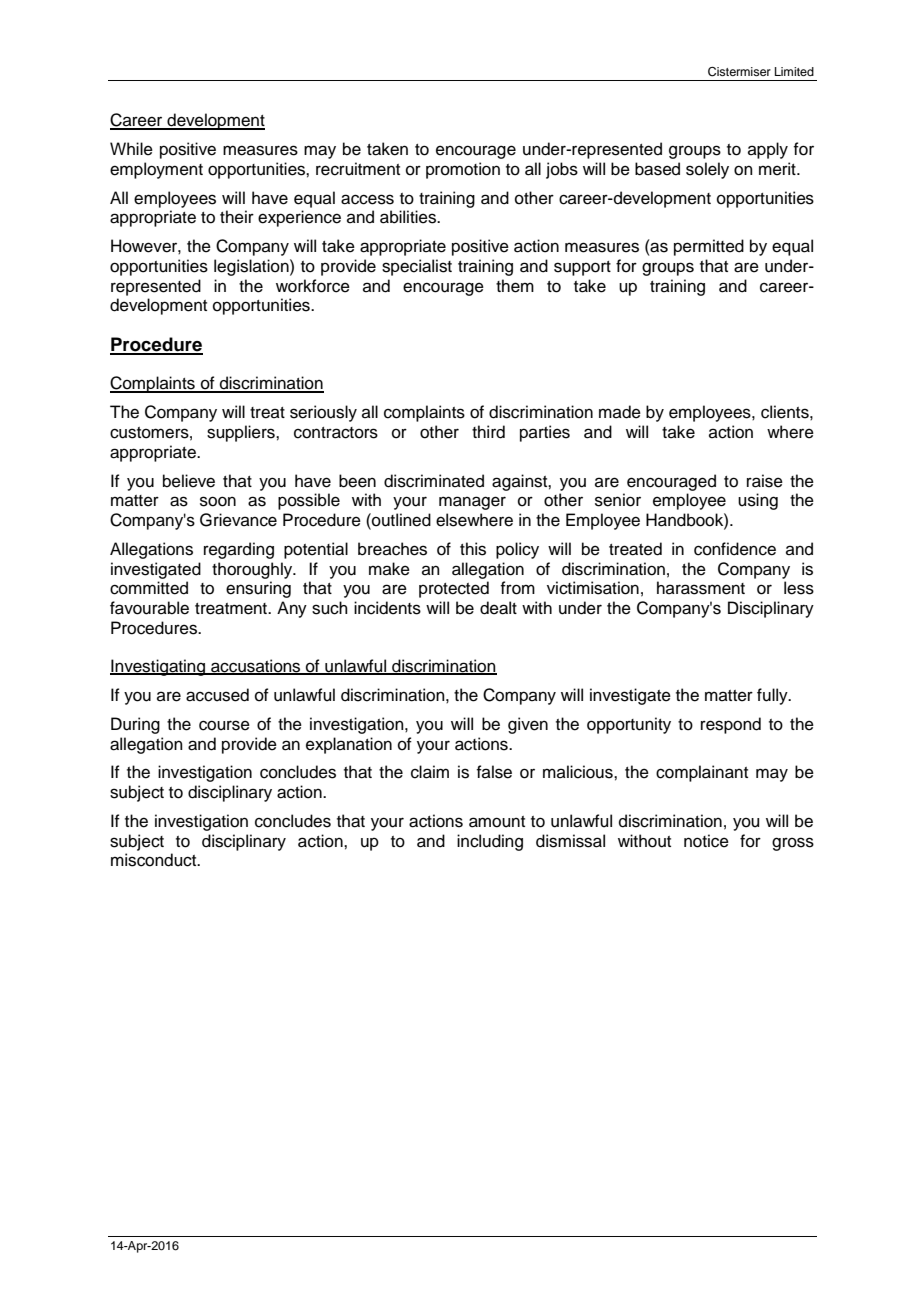  Describe the element at coordinates (131, 149) in the screenshot. I see `While` at that location.
